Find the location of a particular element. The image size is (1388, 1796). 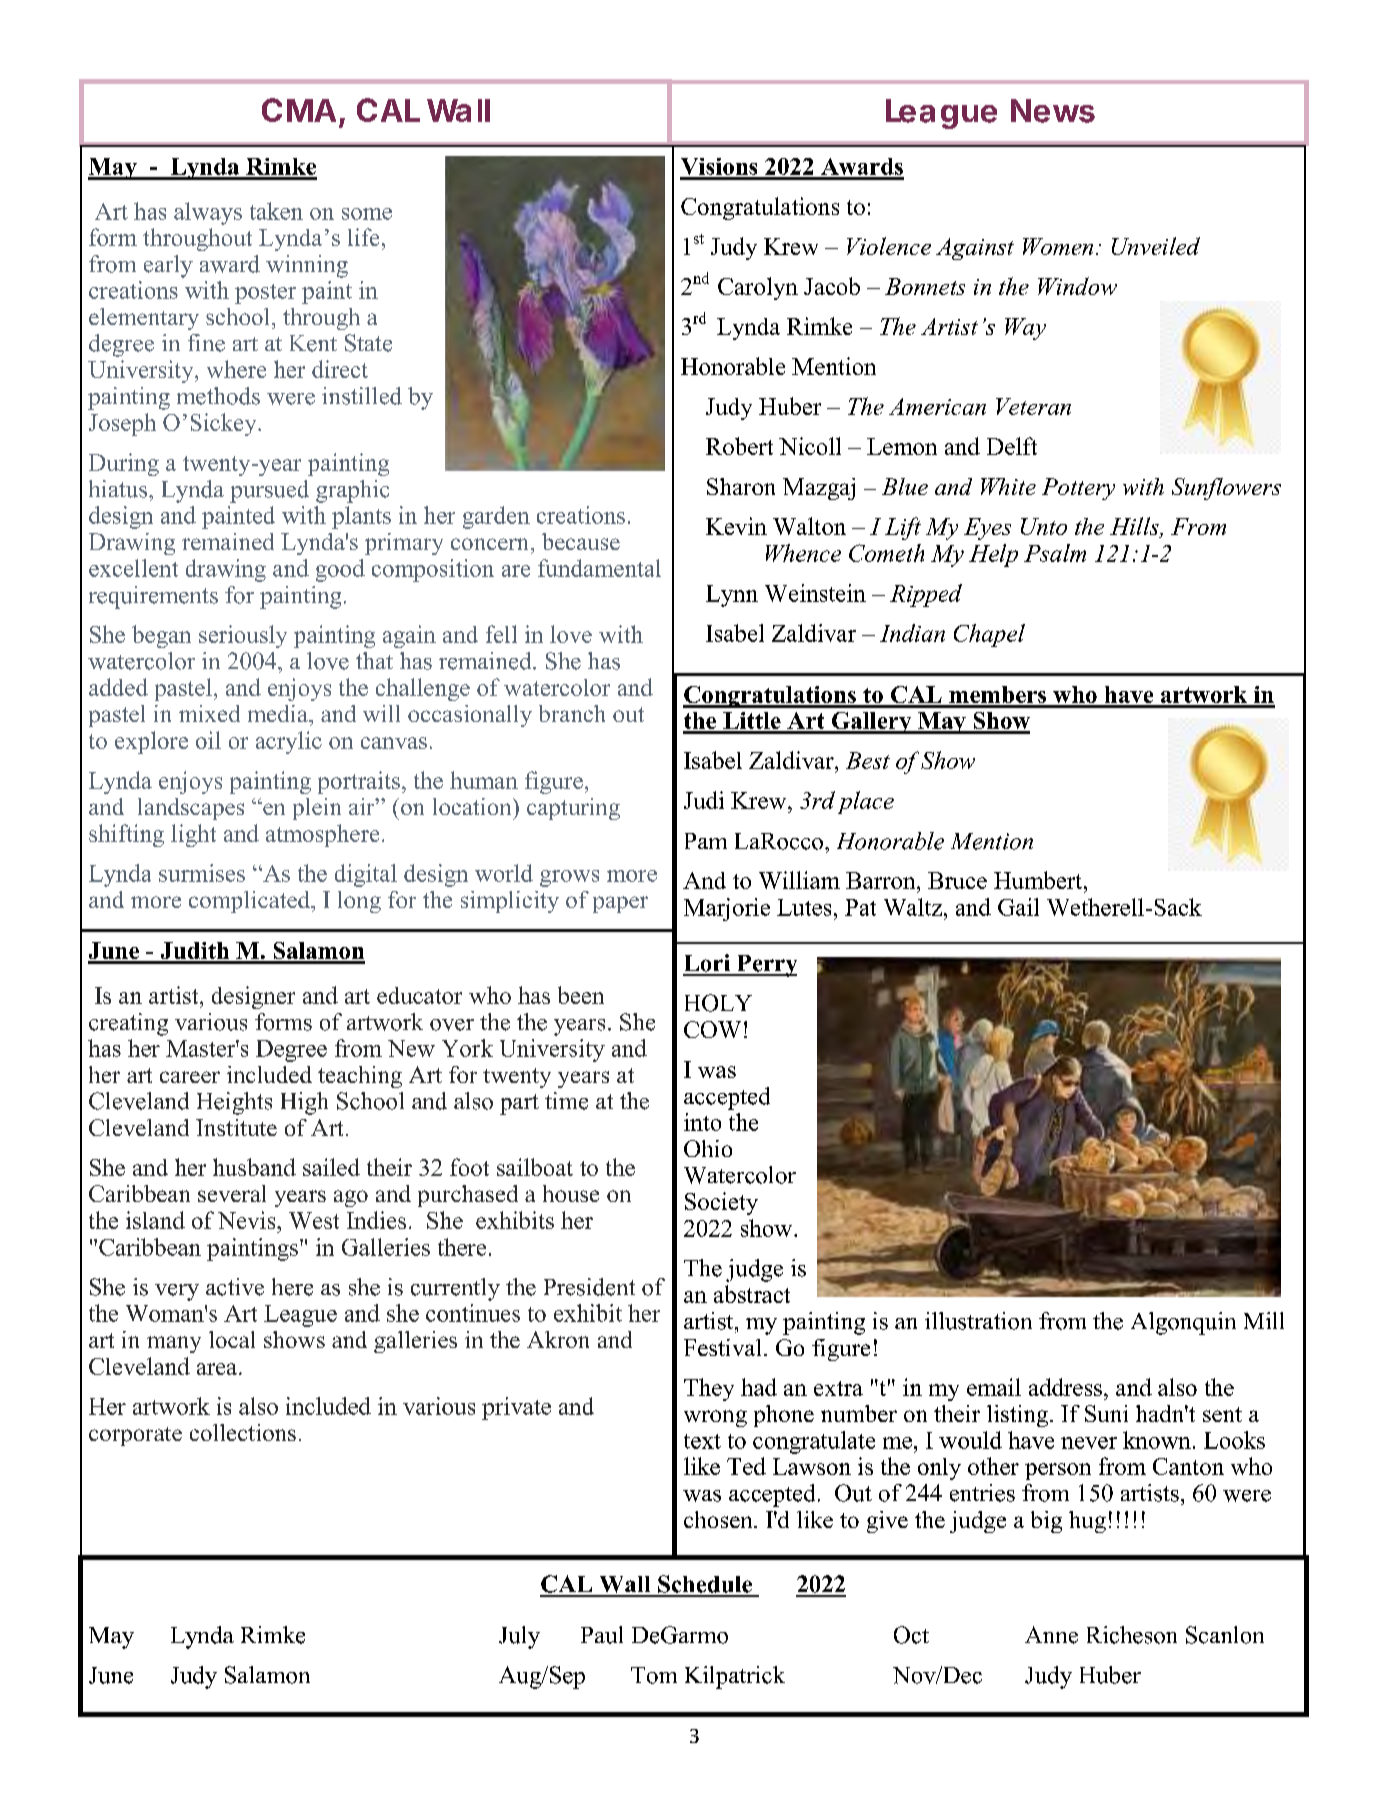

News is located at coordinates (1053, 111).
